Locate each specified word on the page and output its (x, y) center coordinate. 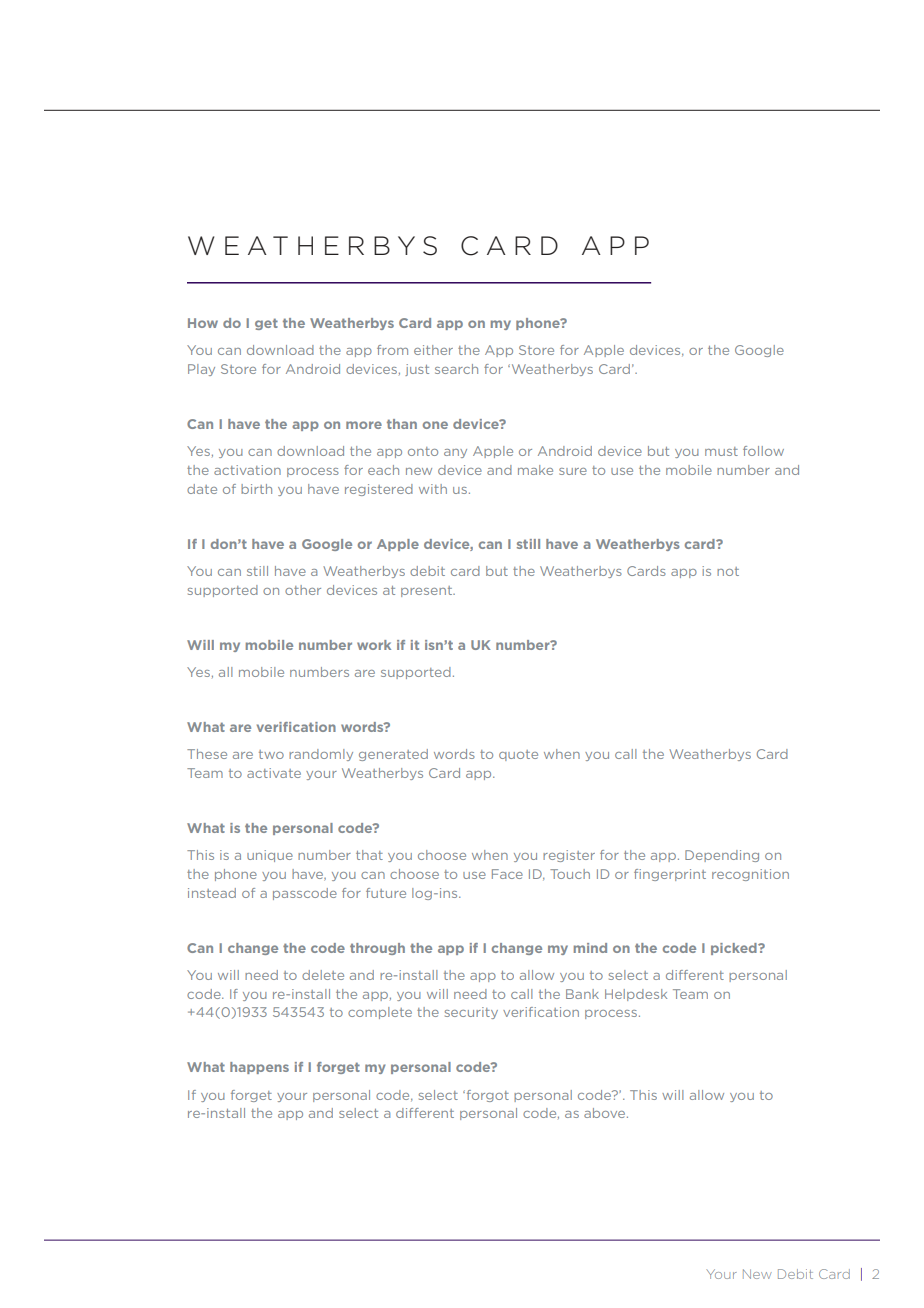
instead (212, 893)
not (728, 571)
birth (256, 489)
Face (507, 874)
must (721, 451)
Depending (722, 856)
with (433, 489)
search (456, 369)
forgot (486, 1096)
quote (518, 755)
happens (259, 1068)
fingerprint (670, 875)
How (203, 323)
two (271, 754)
